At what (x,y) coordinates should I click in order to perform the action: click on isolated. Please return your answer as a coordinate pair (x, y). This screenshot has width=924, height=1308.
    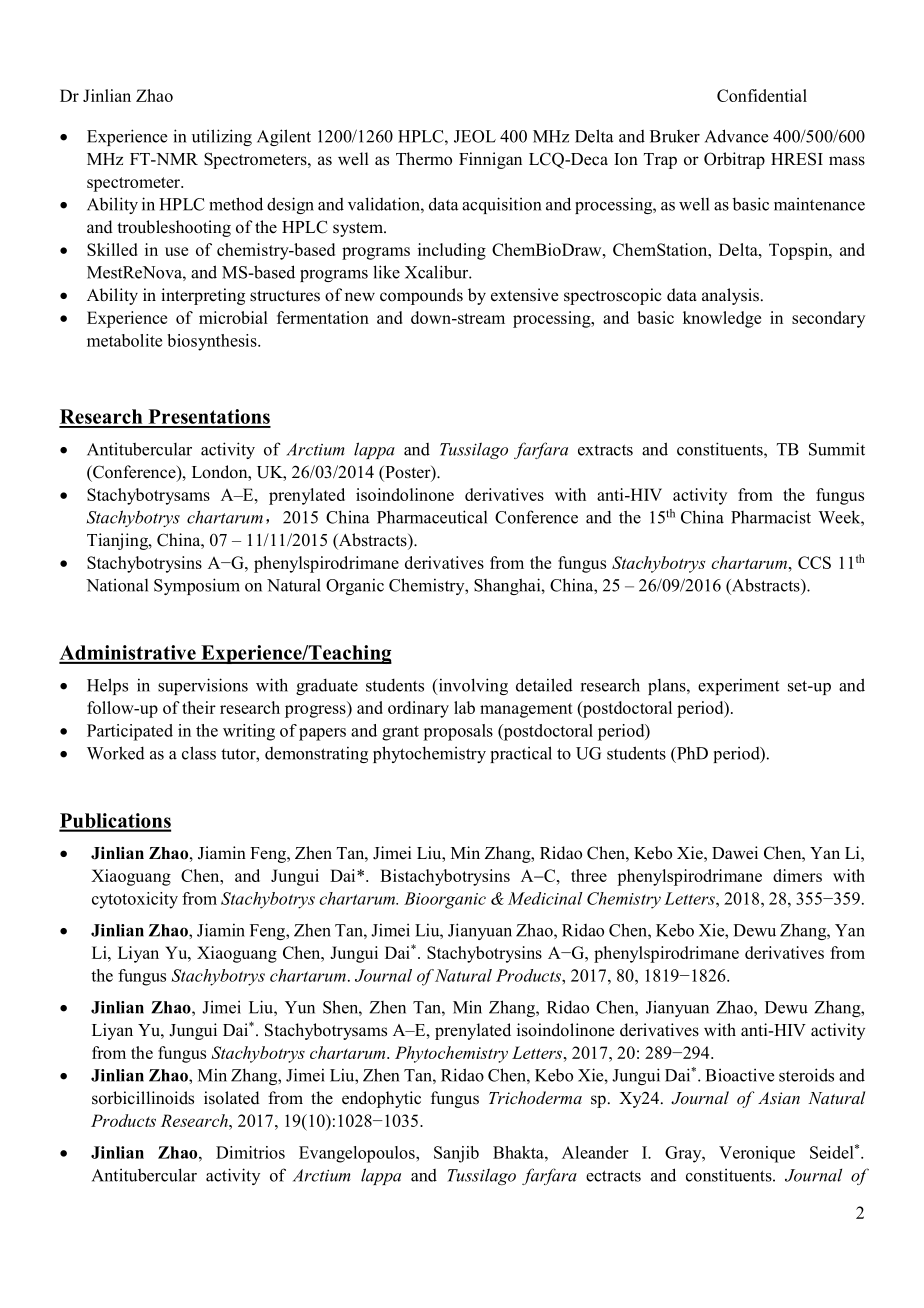
    Looking at the image, I should click on (232, 1098).
